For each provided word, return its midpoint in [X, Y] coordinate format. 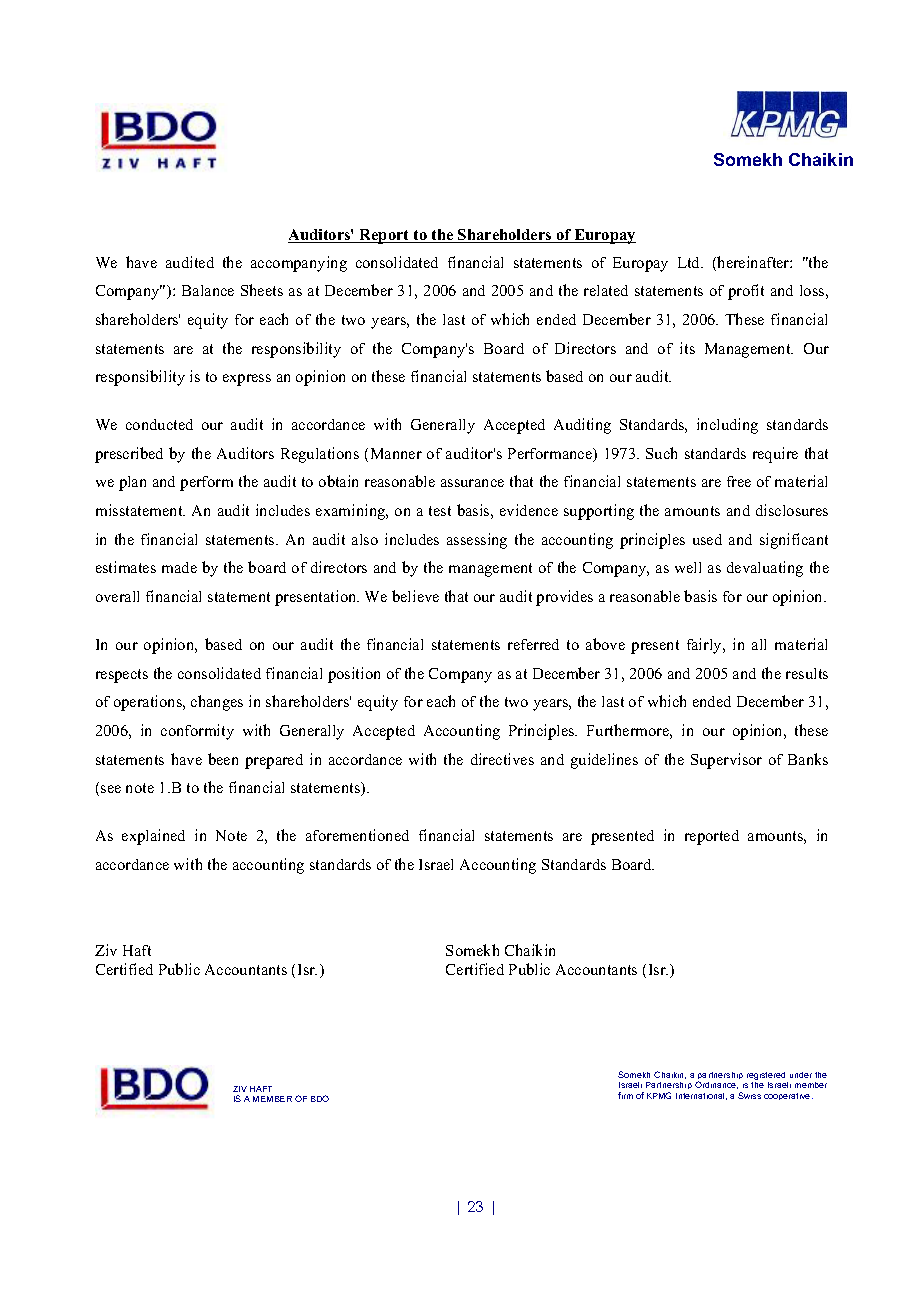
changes [217, 703]
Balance [208, 290]
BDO [320, 1098]
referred [533, 644]
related [606, 290]
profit [746, 292]
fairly [705, 646]
